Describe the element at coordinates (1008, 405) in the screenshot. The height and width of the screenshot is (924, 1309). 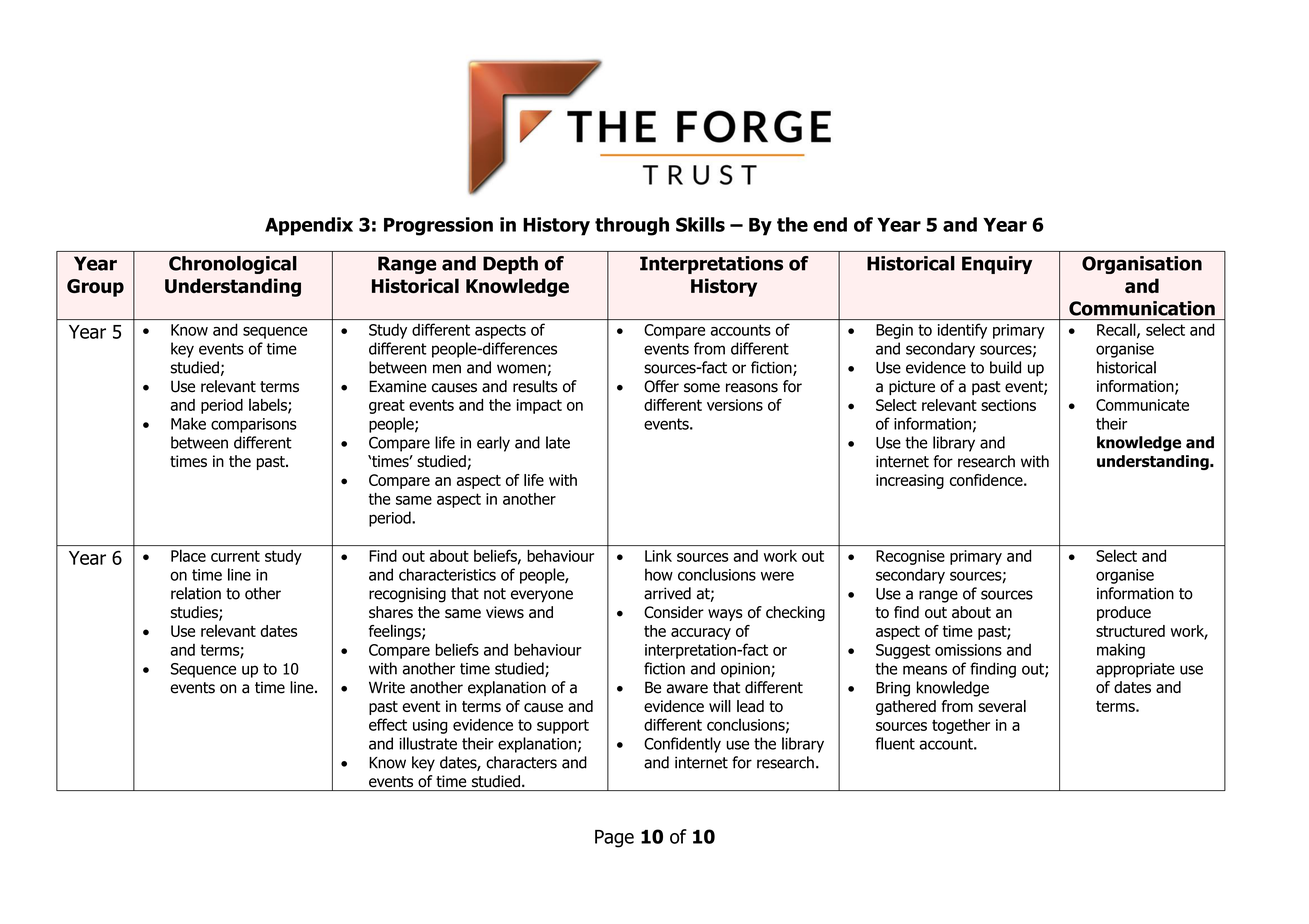
I see `sections` at that location.
